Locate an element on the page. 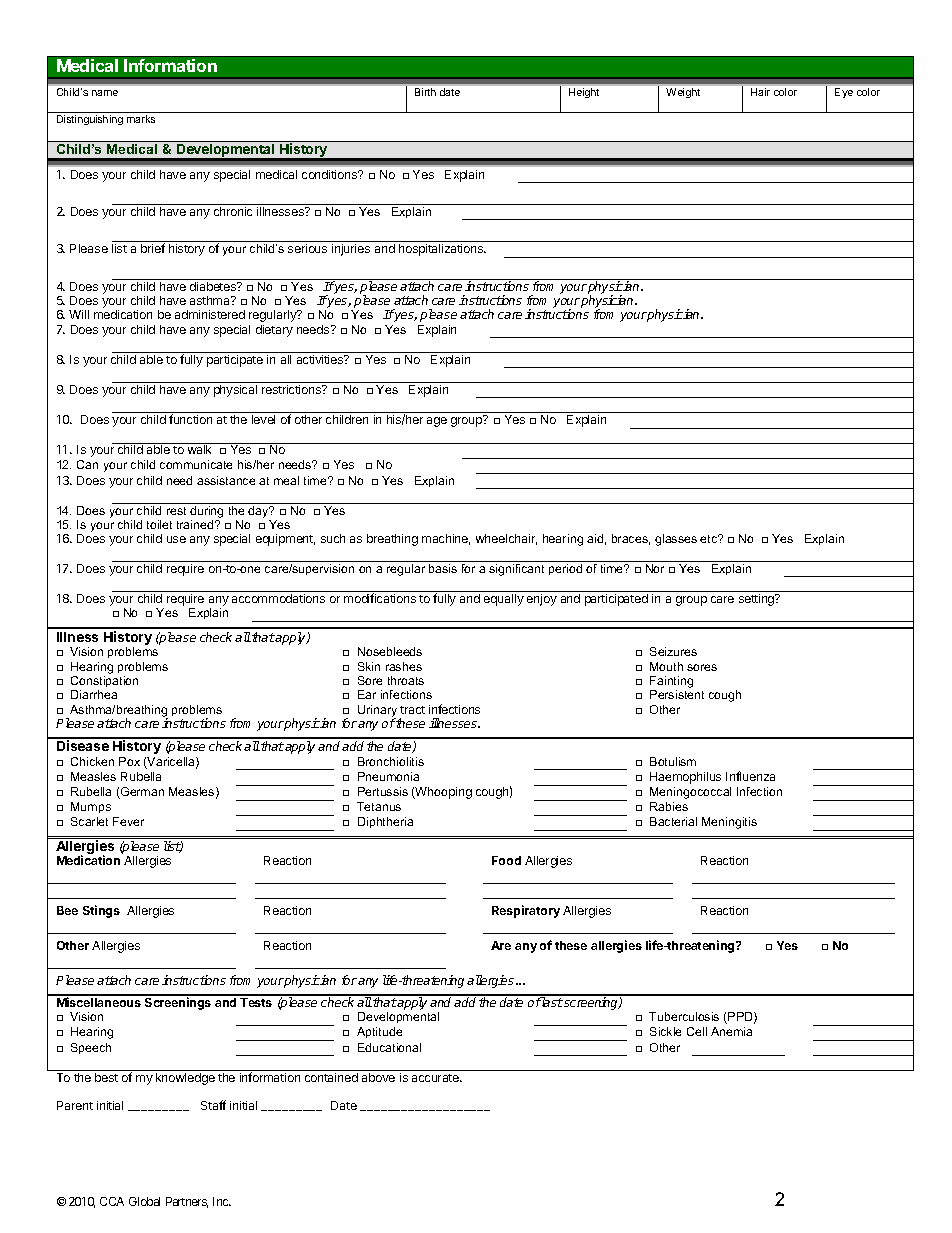 The width and height of the document is (952, 1233). Weight is located at coordinates (683, 93).
